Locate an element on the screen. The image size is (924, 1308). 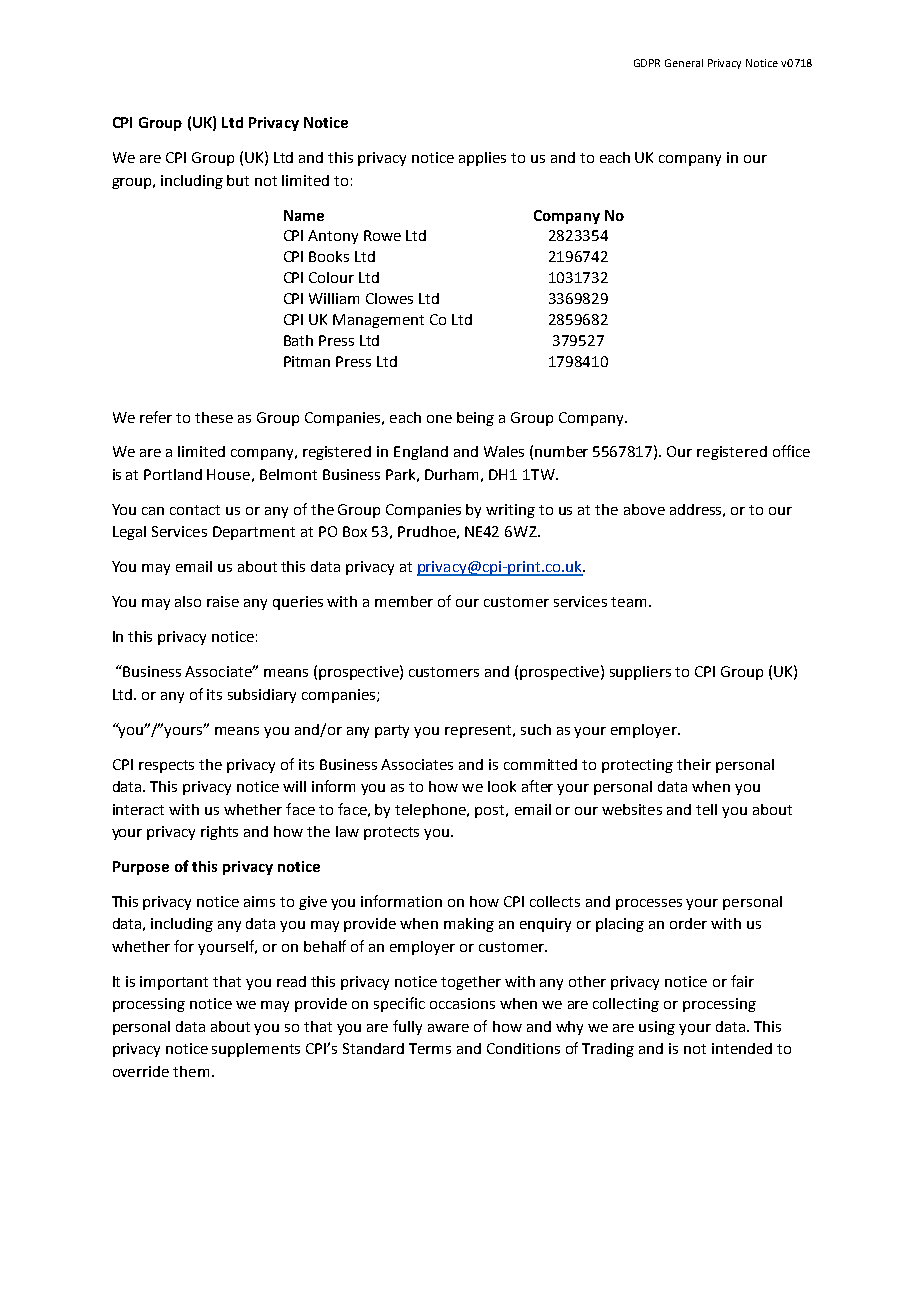
raise is located at coordinates (223, 601).
